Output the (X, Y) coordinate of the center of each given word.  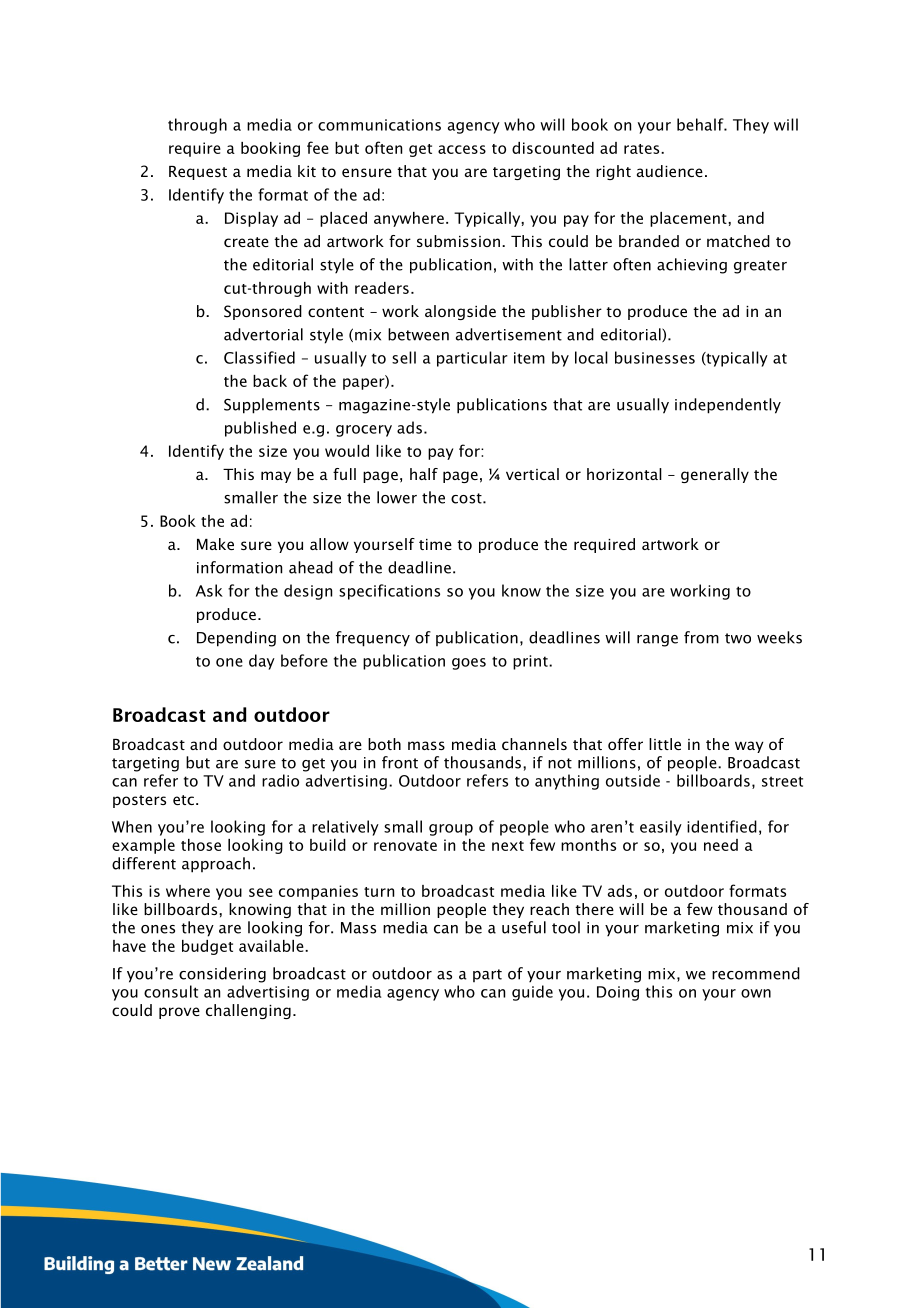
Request (198, 173)
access (462, 149)
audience (670, 171)
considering (222, 975)
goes (469, 664)
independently (728, 406)
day (262, 662)
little (665, 744)
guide (532, 993)
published (260, 429)
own (756, 993)
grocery (364, 431)
